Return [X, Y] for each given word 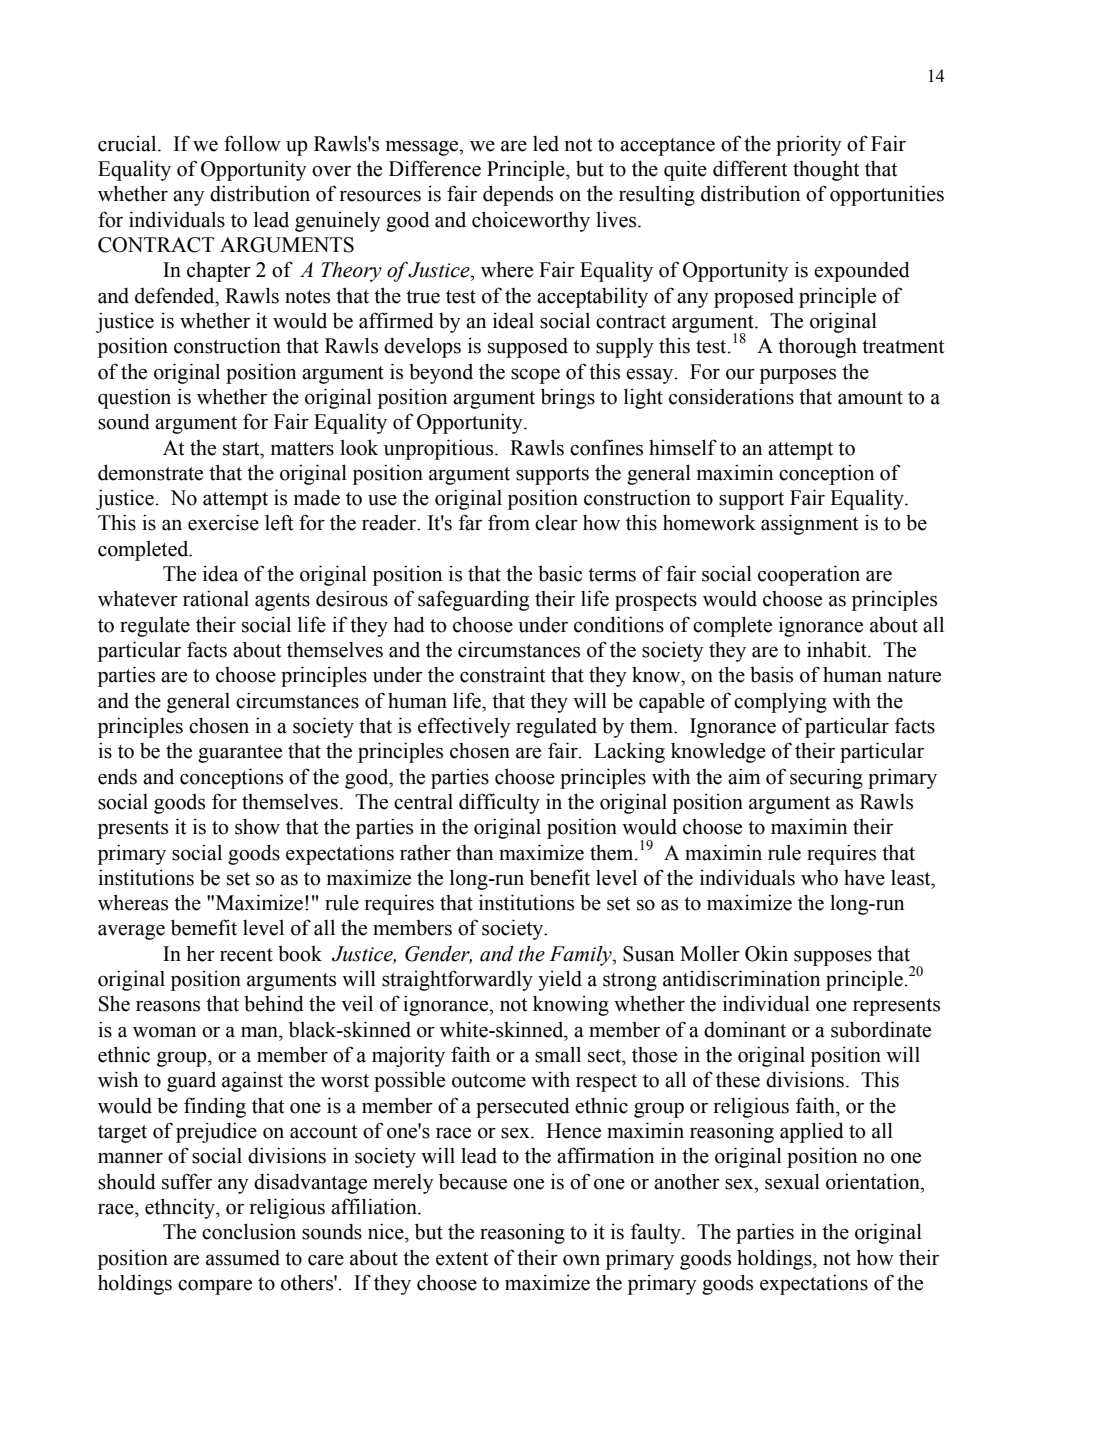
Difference [435, 168]
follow [252, 143]
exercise [223, 522]
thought [826, 170]
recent [246, 955]
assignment [809, 524]
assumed [243, 1258]
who [819, 878]
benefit [560, 877]
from [509, 522]
